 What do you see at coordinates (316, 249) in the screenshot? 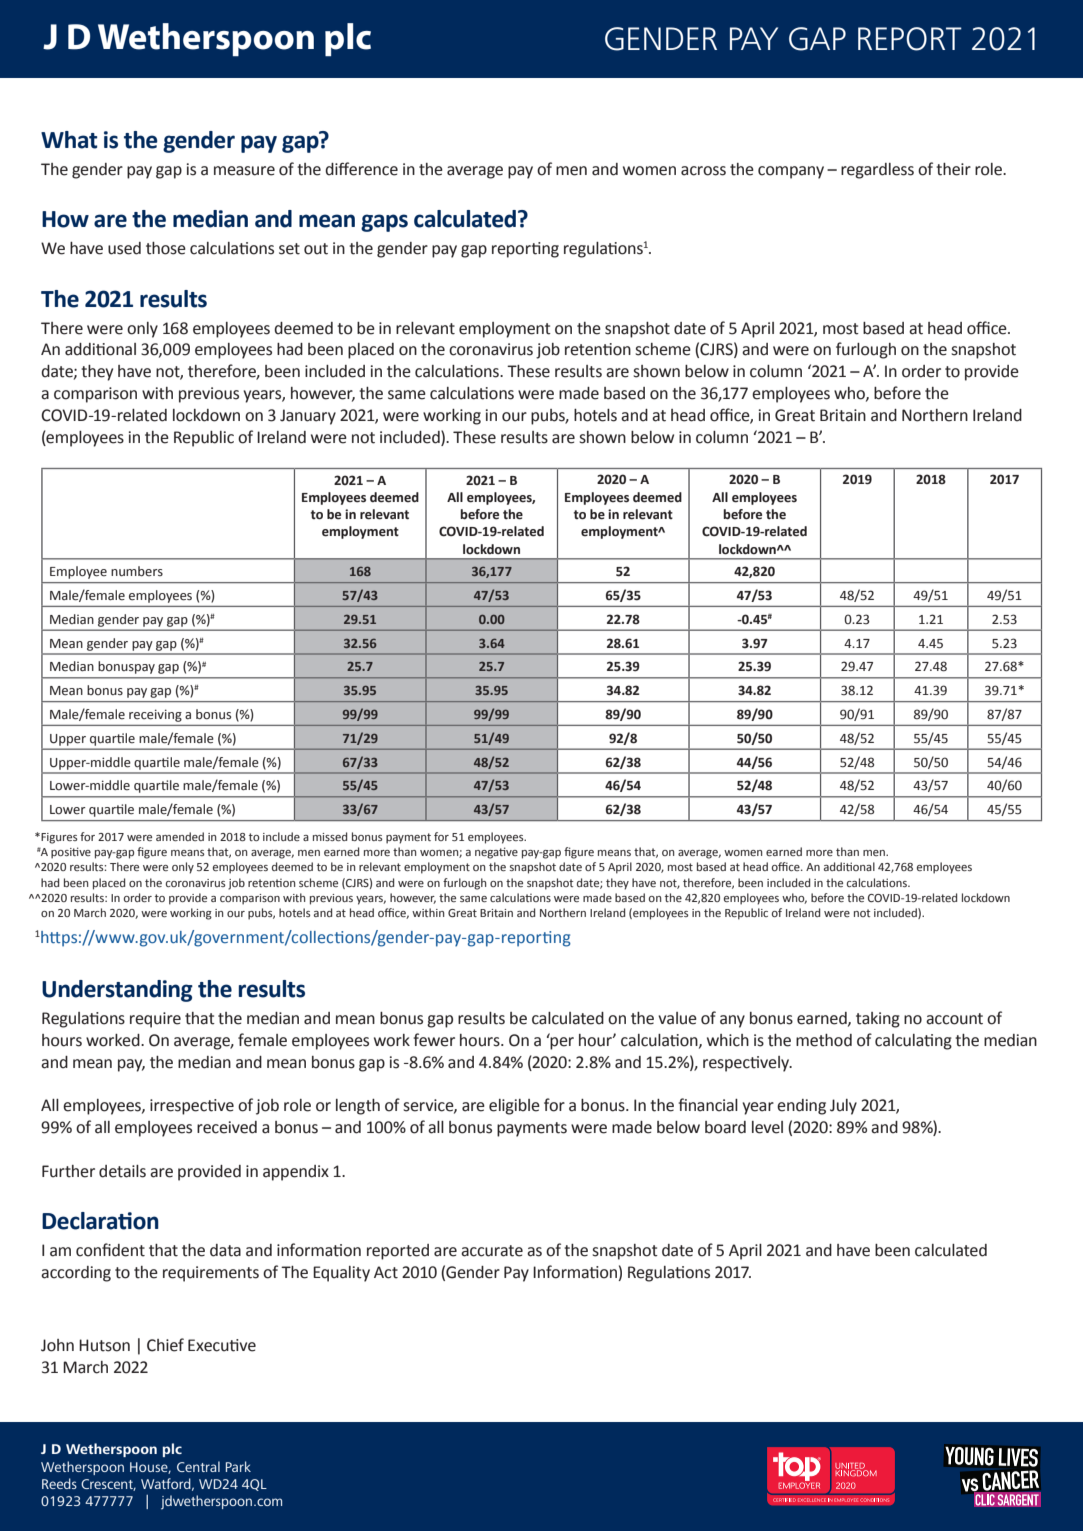
I see `out` at bounding box center [316, 249].
